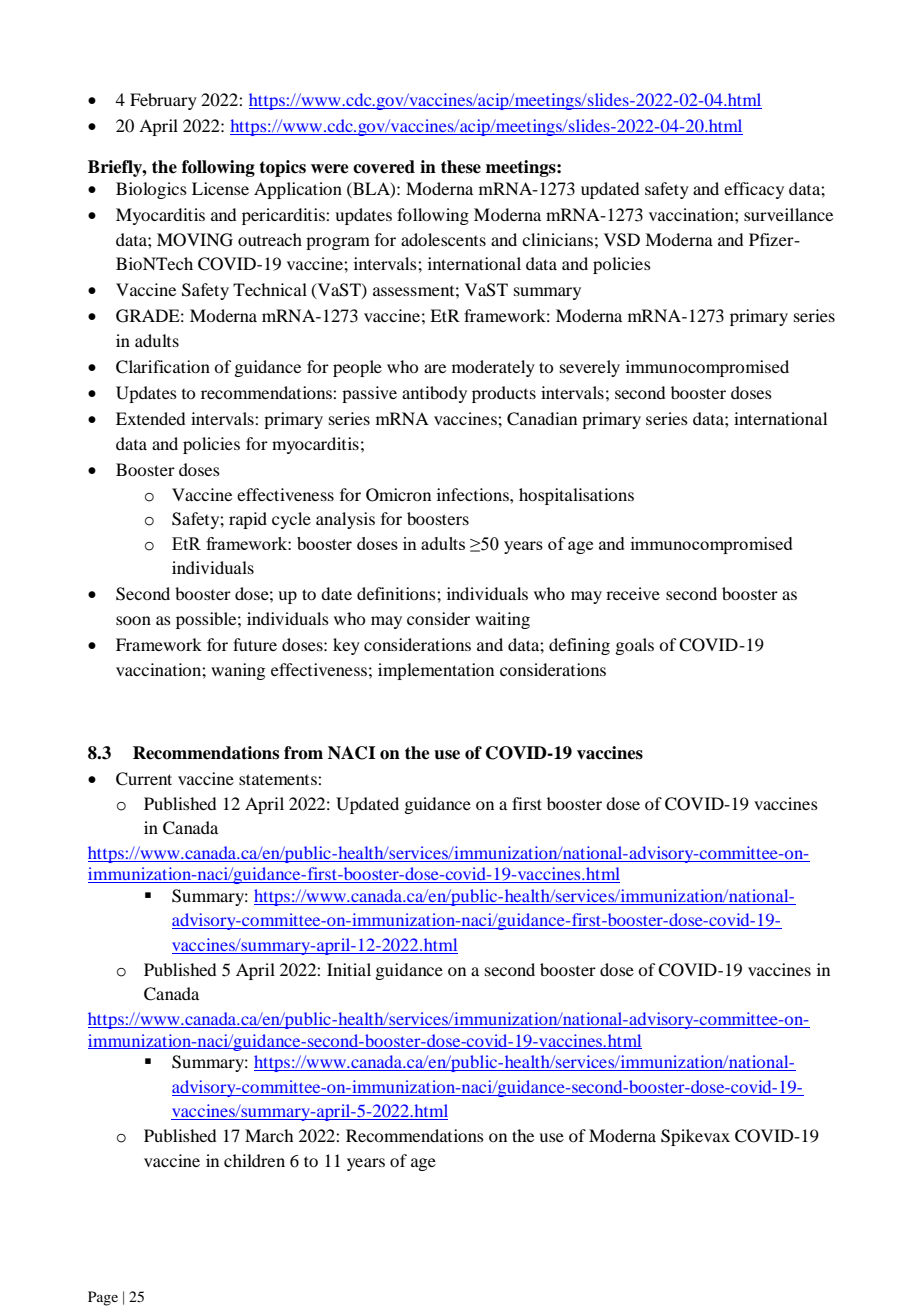 Image resolution: width=924 pixels, height=1308 pixels. What do you see at coordinates (461, 167) in the document?
I see `these` at bounding box center [461, 167].
